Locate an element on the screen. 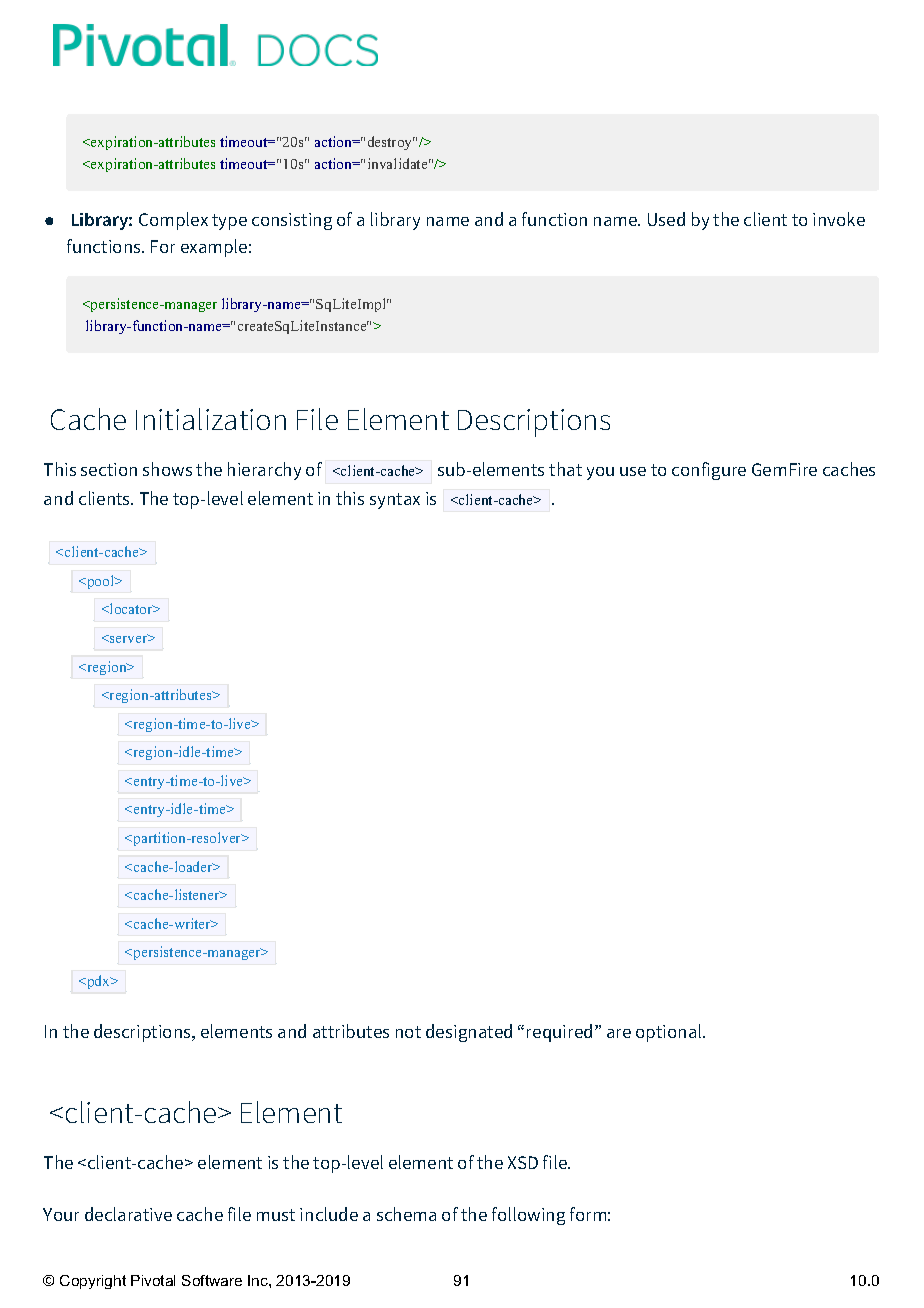 The image size is (924, 1308). syntax is located at coordinates (395, 501).
